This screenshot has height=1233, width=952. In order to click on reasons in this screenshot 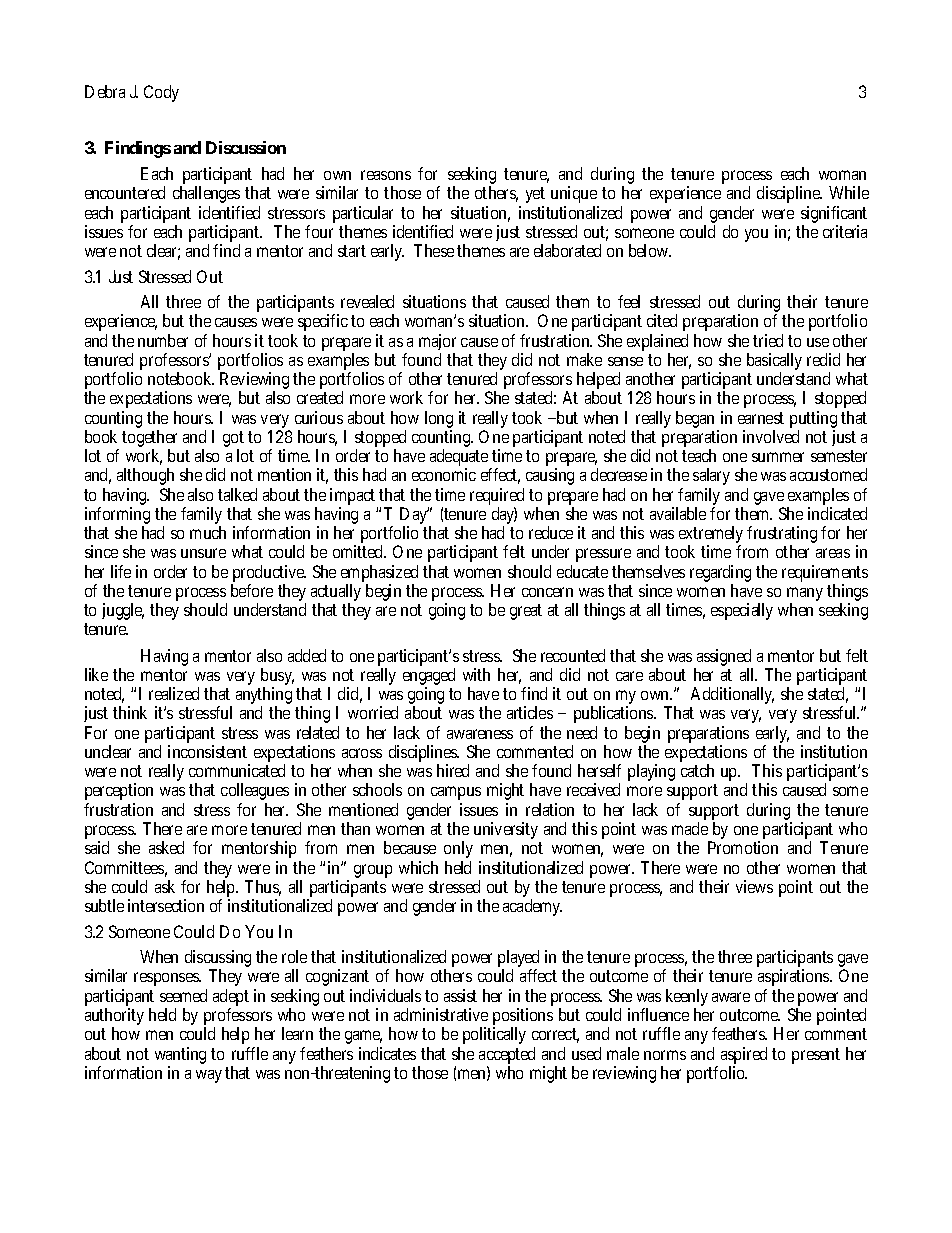, I will do `click(386, 175)`.
